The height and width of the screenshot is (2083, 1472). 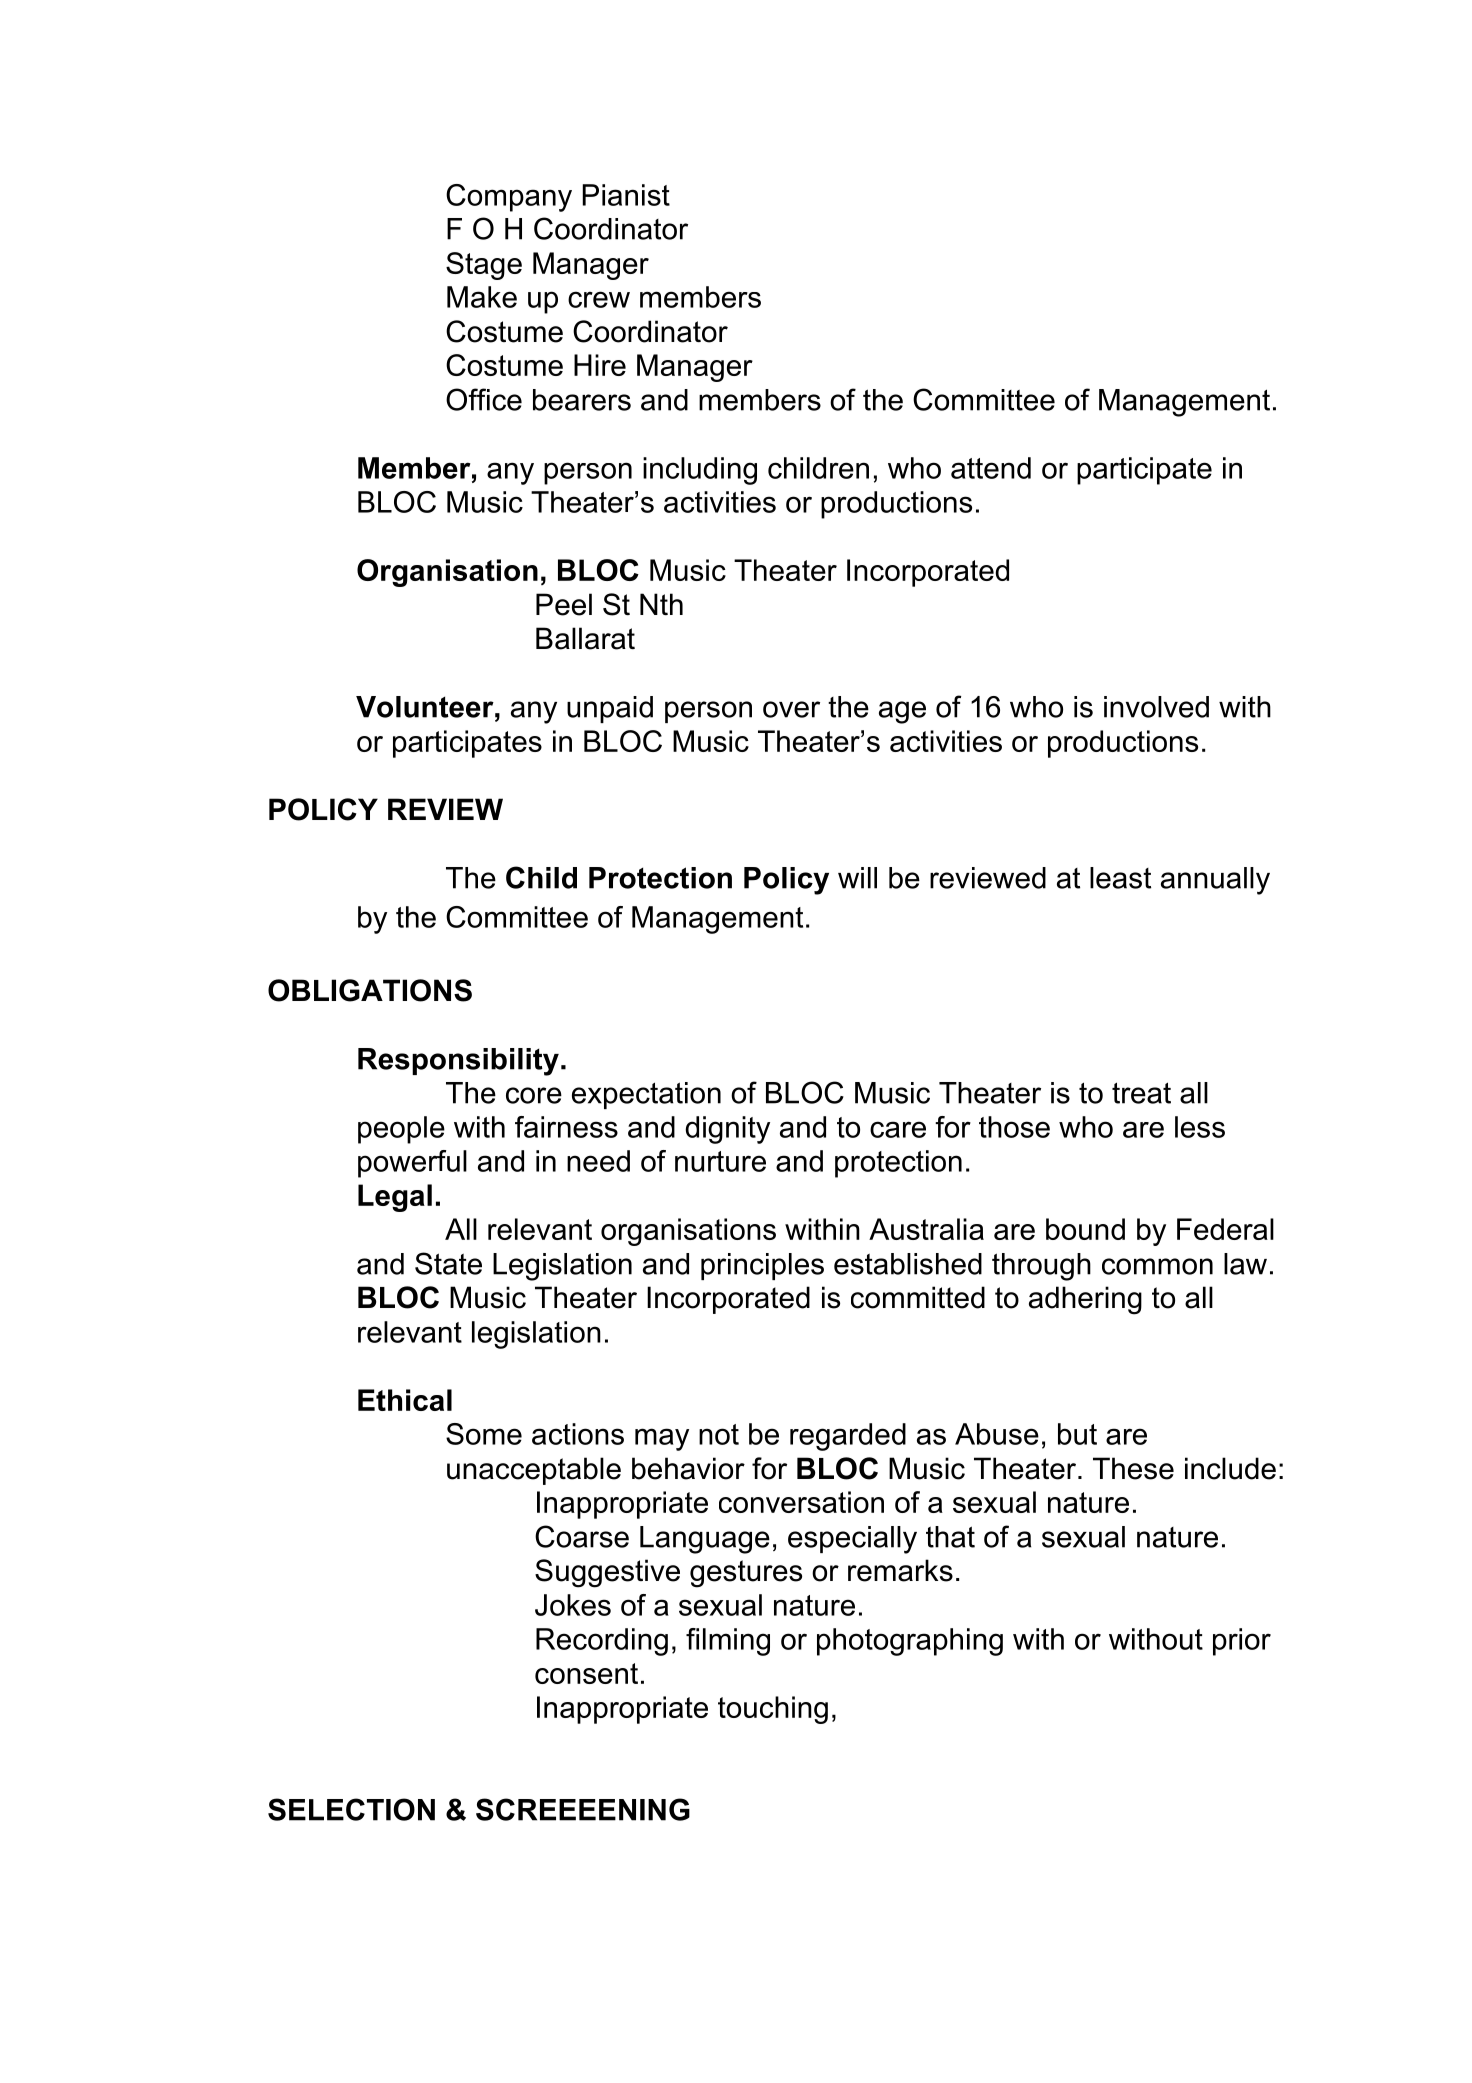 I want to click on touching, so click(x=773, y=1710).
